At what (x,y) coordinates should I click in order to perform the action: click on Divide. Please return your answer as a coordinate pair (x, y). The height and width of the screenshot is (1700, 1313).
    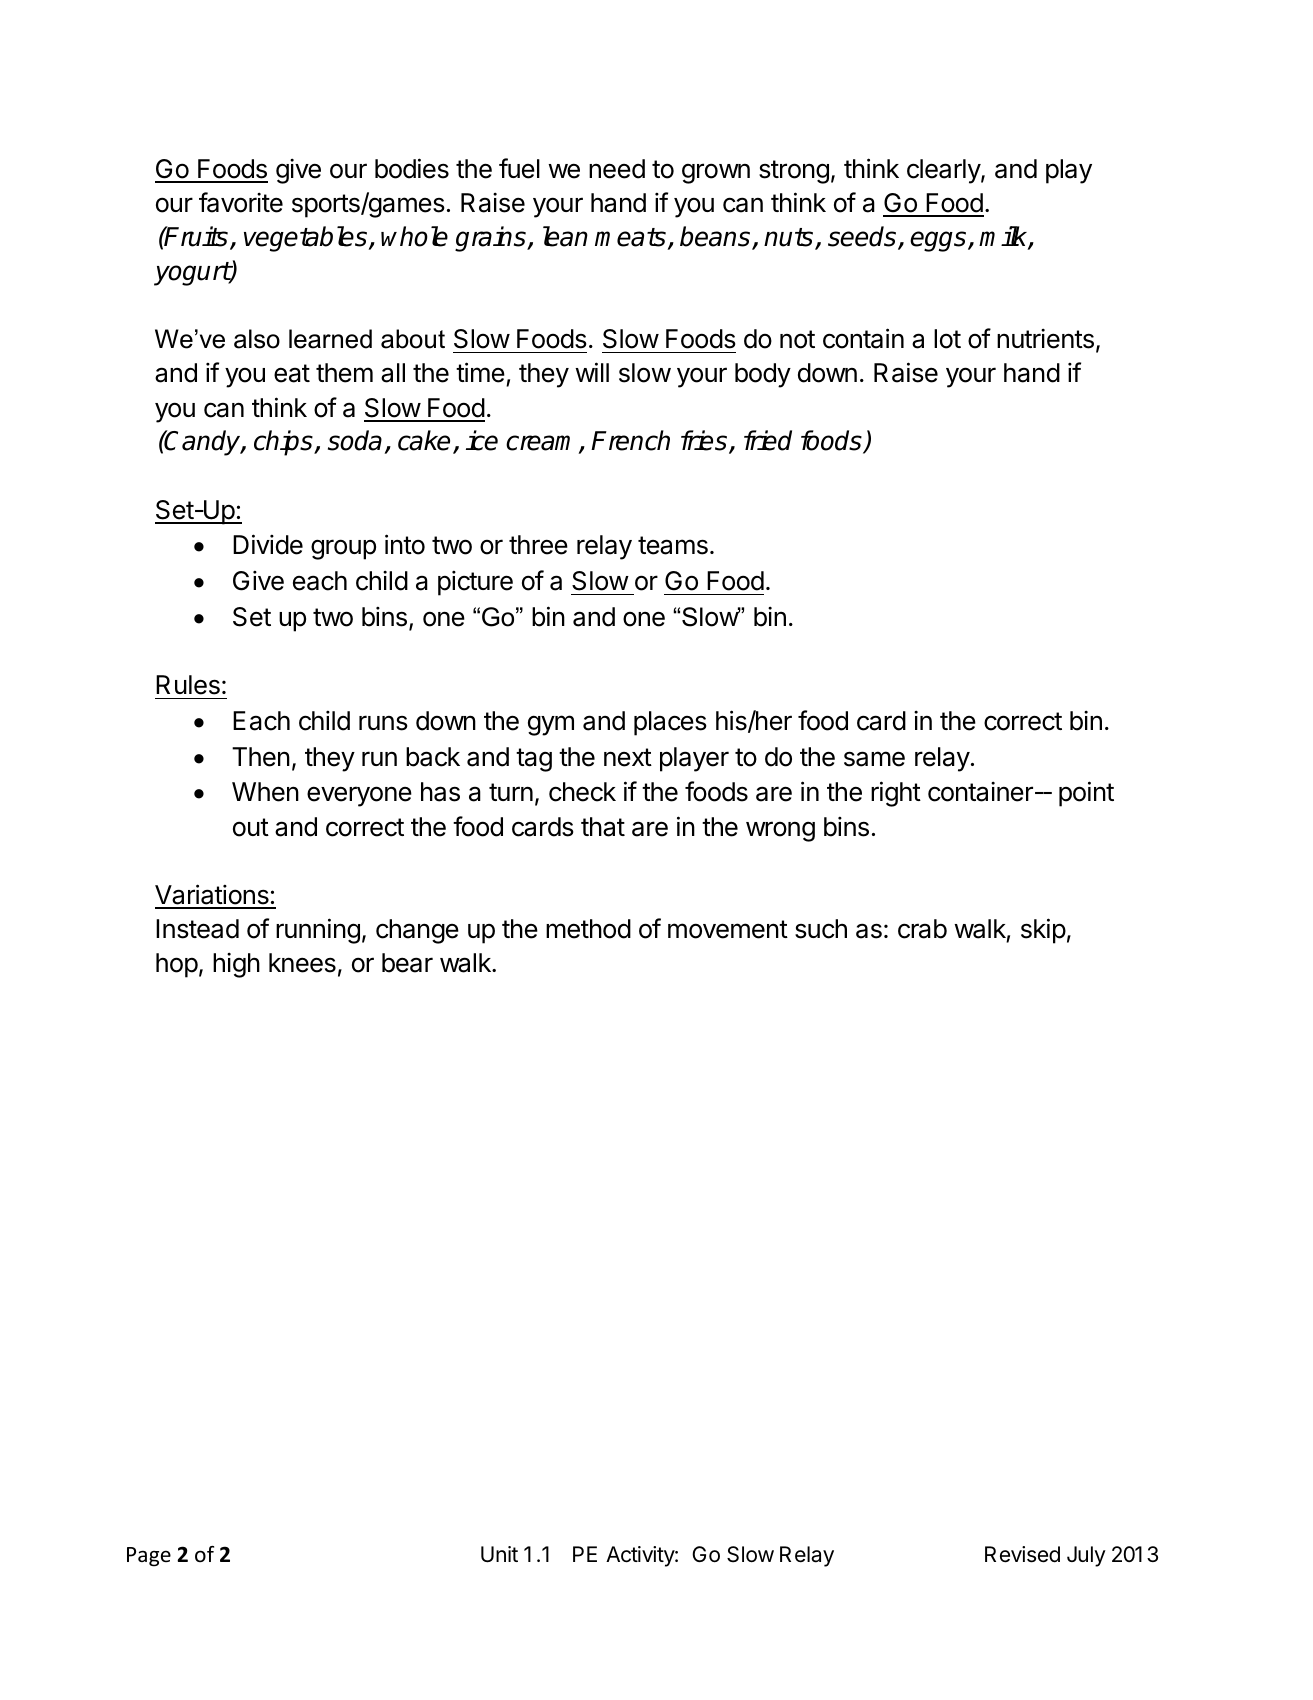
    Looking at the image, I should click on (268, 544).
